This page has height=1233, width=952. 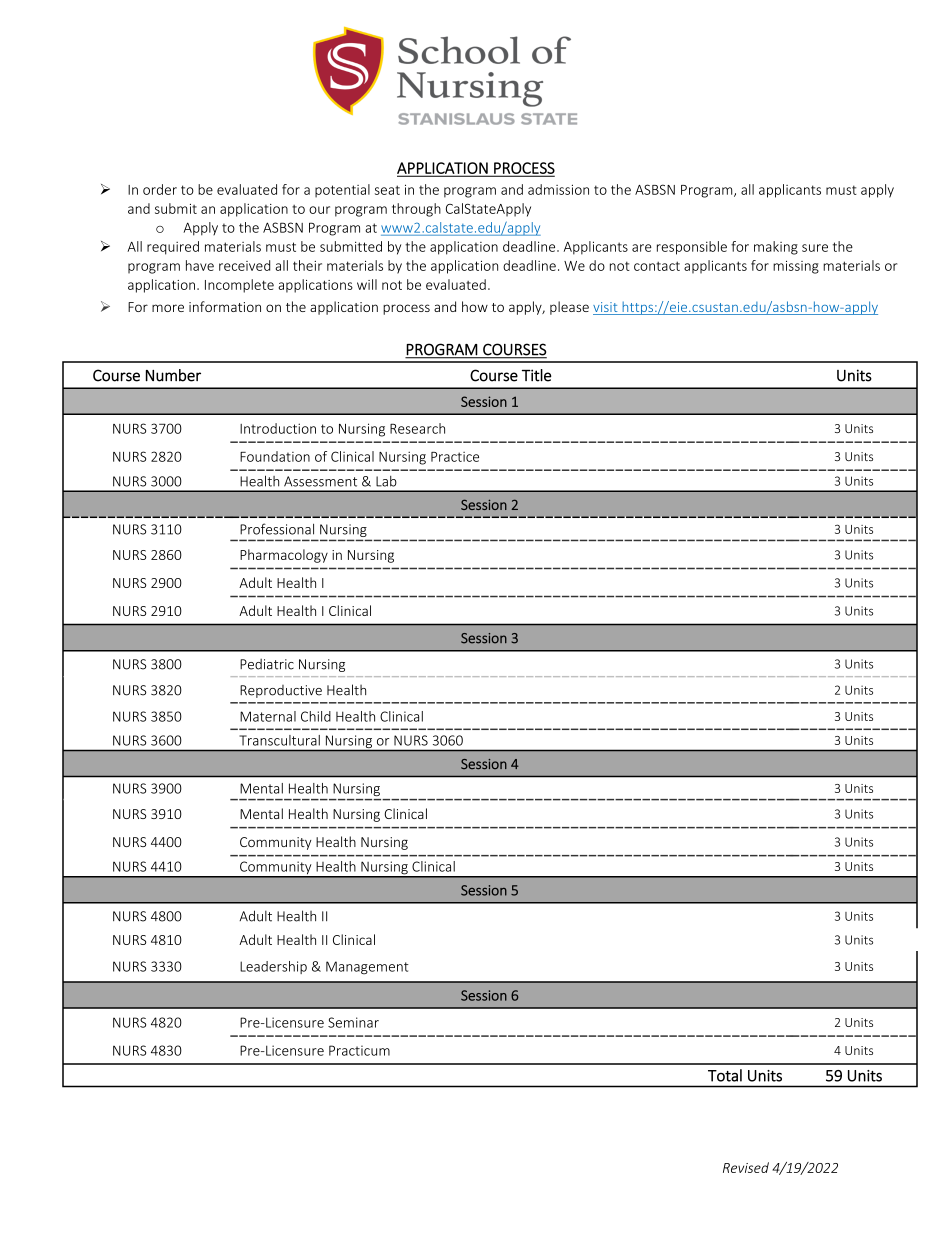 What do you see at coordinates (316, 716) in the page?
I see `Child` at bounding box center [316, 716].
